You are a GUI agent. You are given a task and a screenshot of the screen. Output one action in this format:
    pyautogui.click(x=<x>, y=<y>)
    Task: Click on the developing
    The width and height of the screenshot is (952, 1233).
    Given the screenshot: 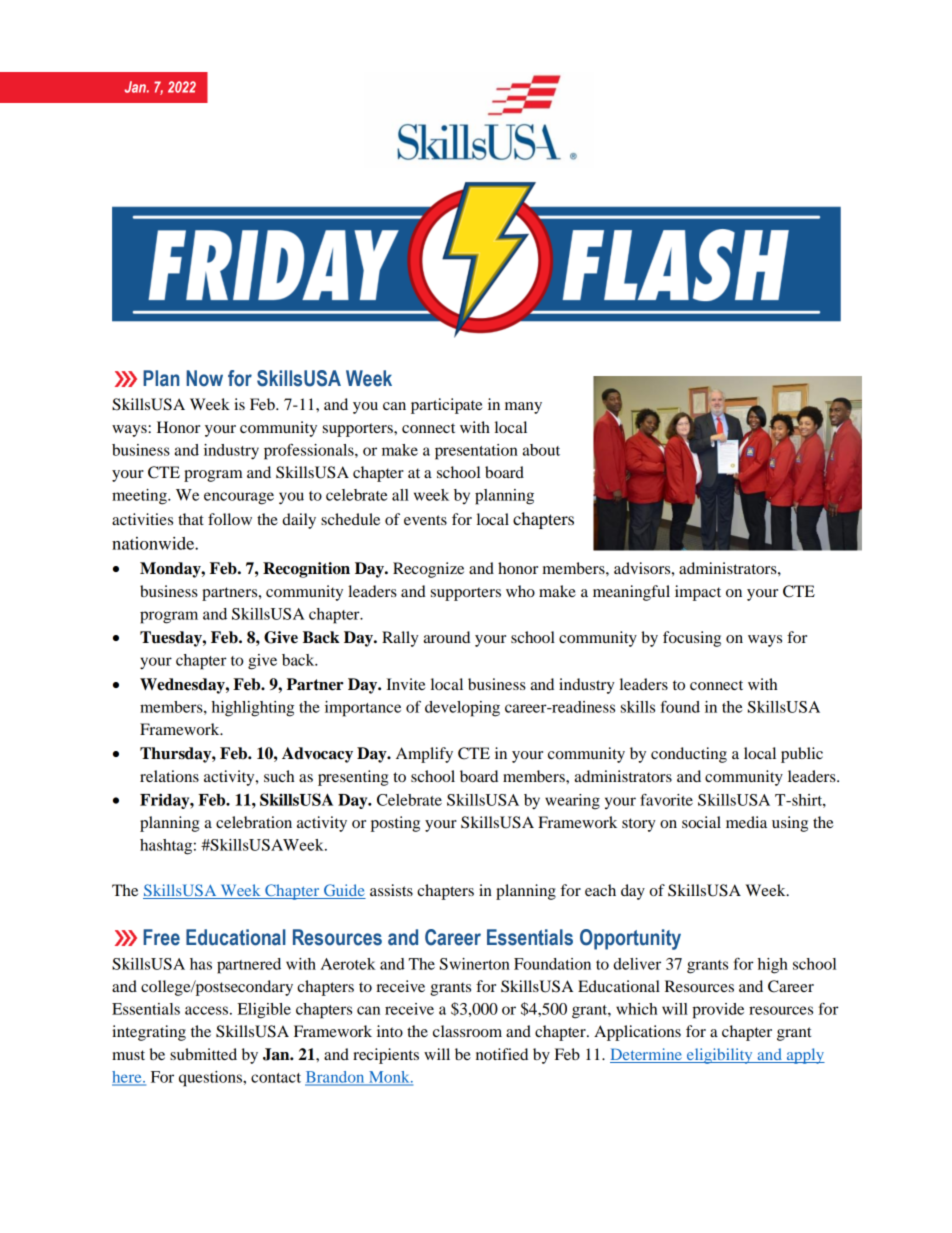 What is the action you would take?
    pyautogui.click(x=462, y=709)
